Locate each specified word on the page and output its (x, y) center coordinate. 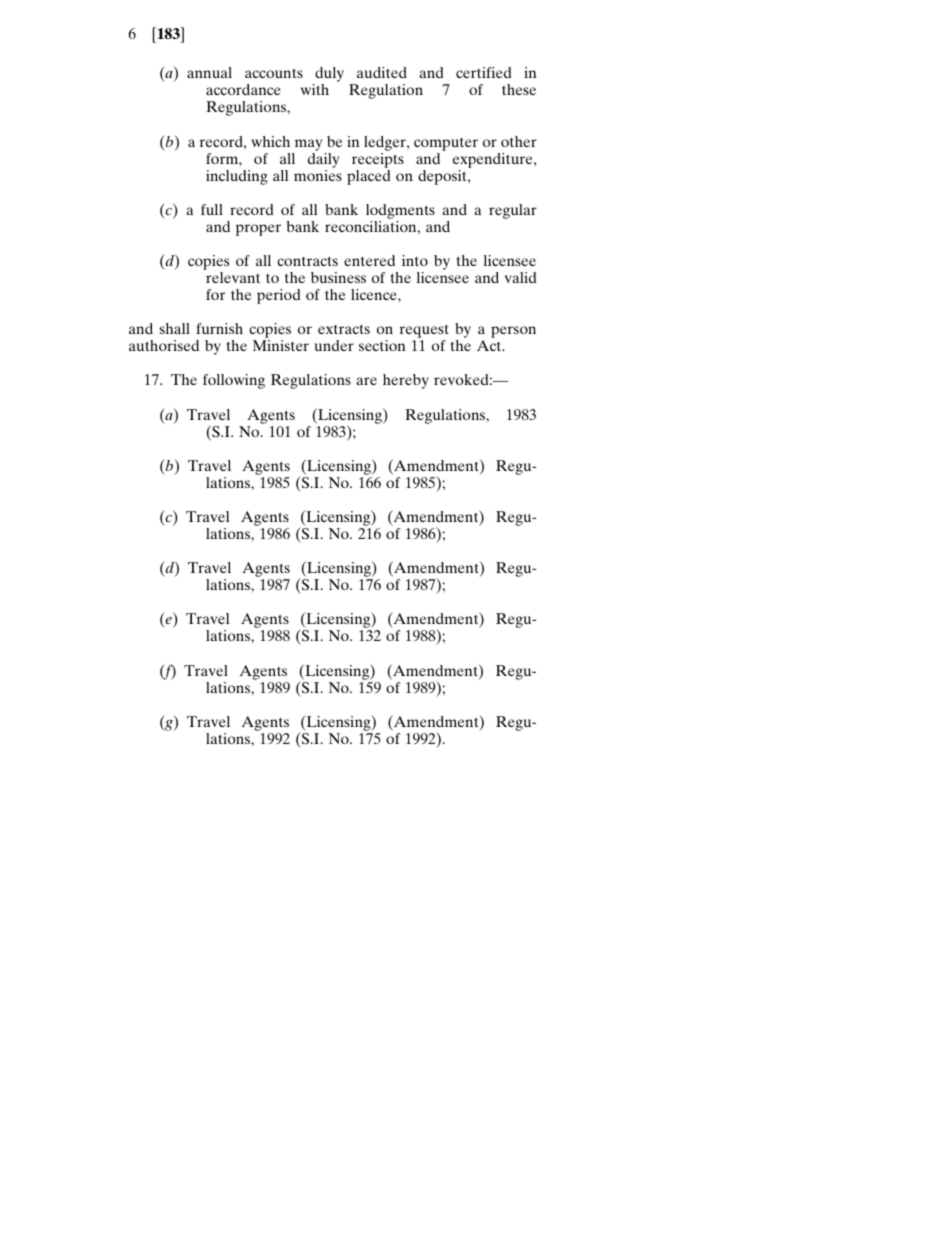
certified (483, 72)
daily (323, 160)
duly (328, 76)
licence (375, 294)
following (234, 381)
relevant (233, 277)
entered (369, 260)
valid (520, 277)
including (237, 177)
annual (209, 72)
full (212, 209)
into (415, 260)
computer (446, 144)
